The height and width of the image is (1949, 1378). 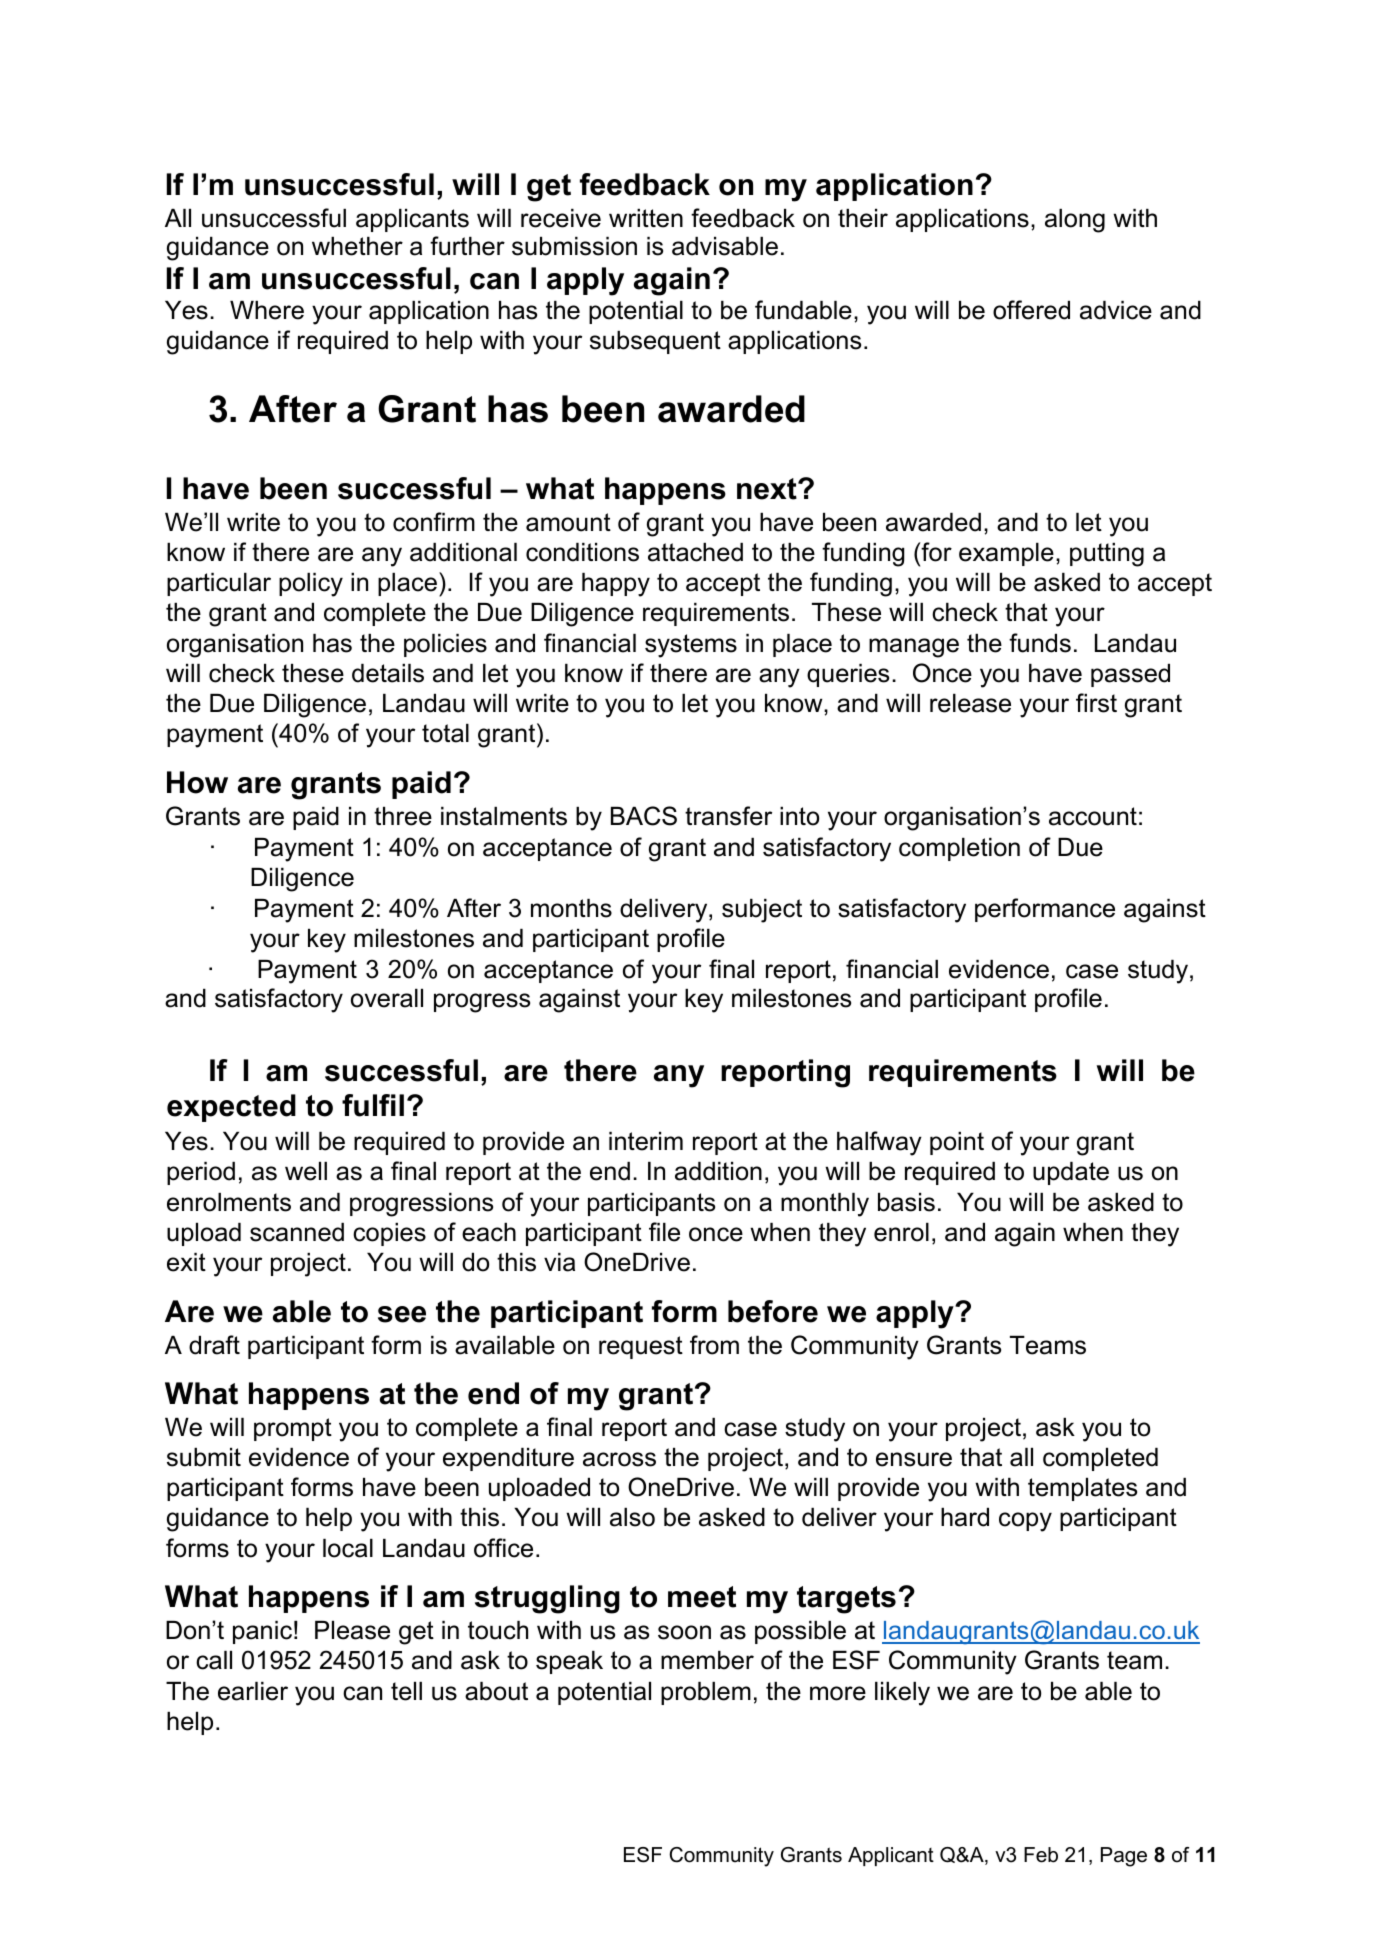 What do you see at coordinates (957, 1143) in the image?
I see `point` at bounding box center [957, 1143].
